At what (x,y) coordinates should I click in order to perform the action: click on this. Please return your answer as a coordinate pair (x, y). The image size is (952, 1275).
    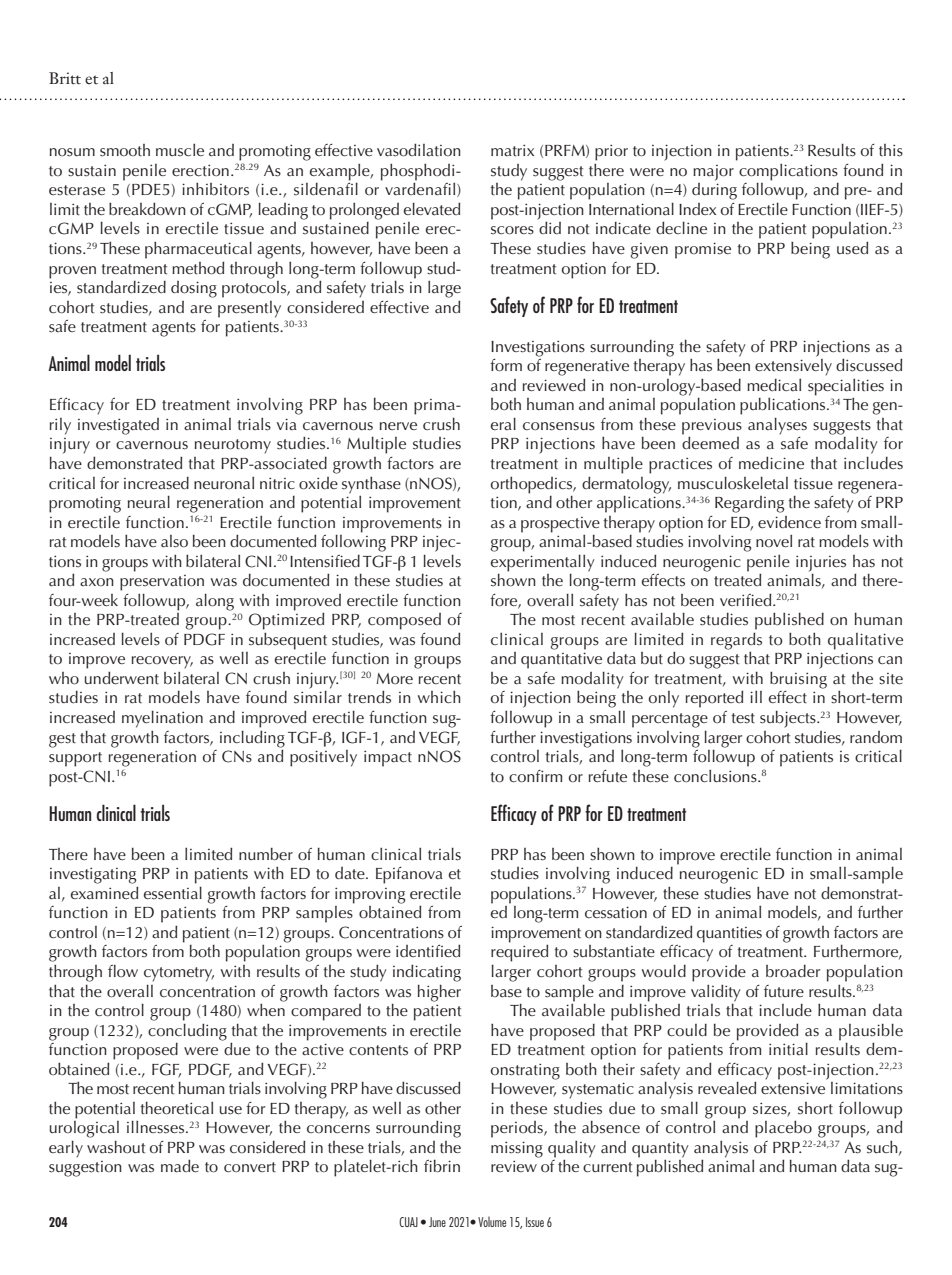
    Looking at the image, I should click on (891, 150).
